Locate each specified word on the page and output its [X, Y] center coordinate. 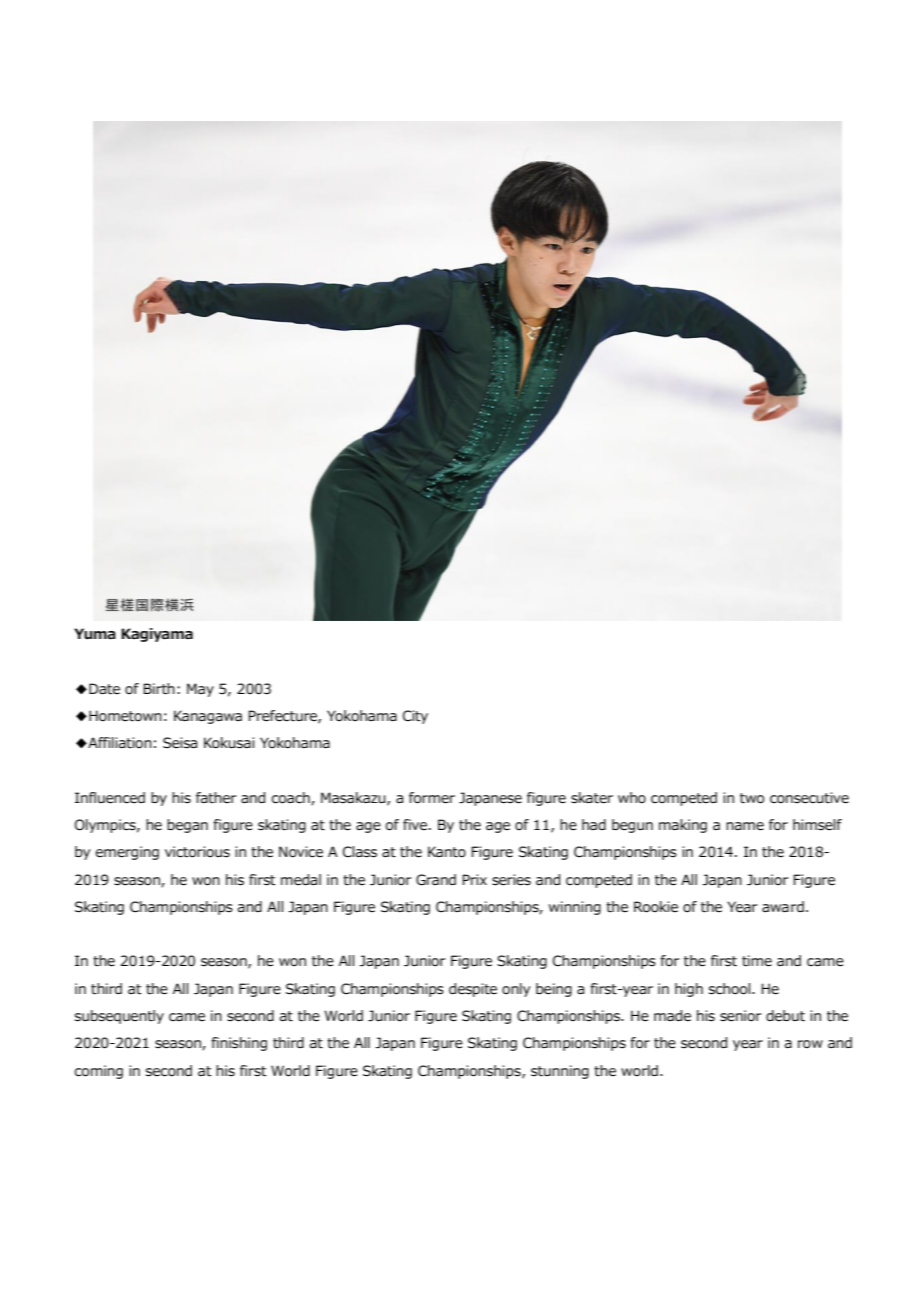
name [745, 826]
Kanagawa [208, 717]
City [415, 717]
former [432, 798]
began [187, 826]
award [783, 907]
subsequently [119, 1017]
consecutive [809, 798]
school [731, 989]
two [752, 798]
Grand [436, 880]
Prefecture [283, 716]
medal [301, 880]
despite [473, 990]
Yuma [95, 633]
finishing [239, 1044]
